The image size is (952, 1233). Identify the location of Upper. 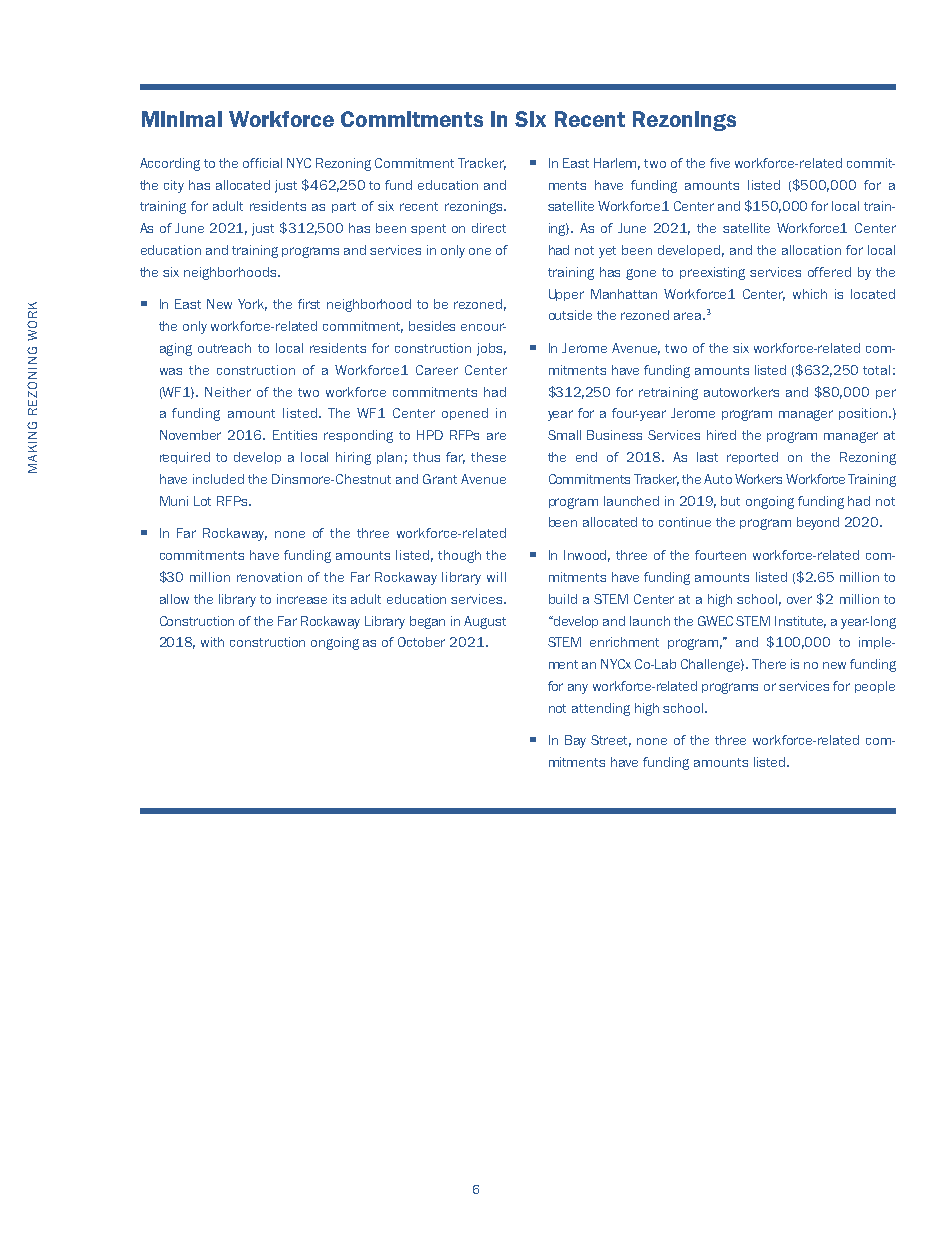
(566, 295).
